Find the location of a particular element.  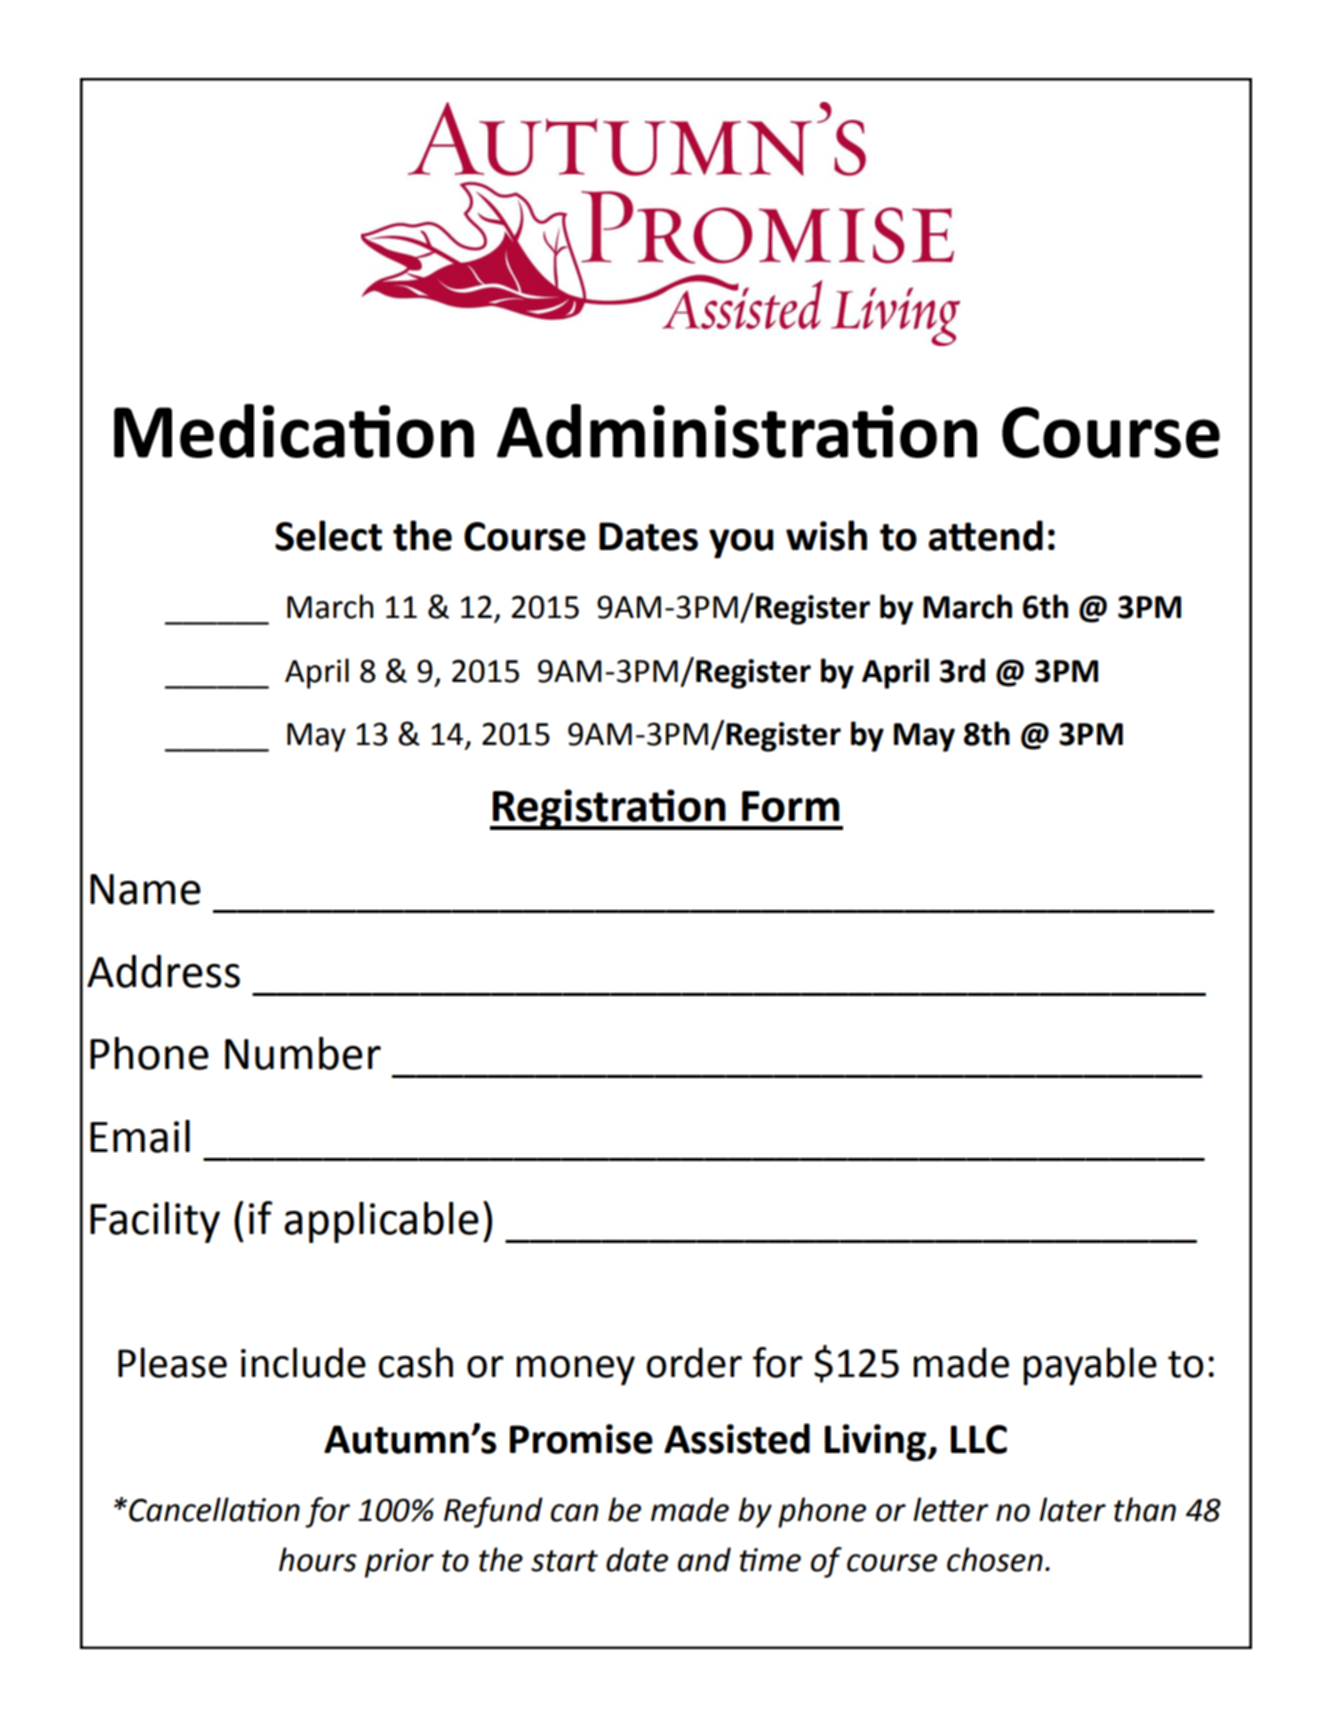

attend is located at coordinates (985, 535).
